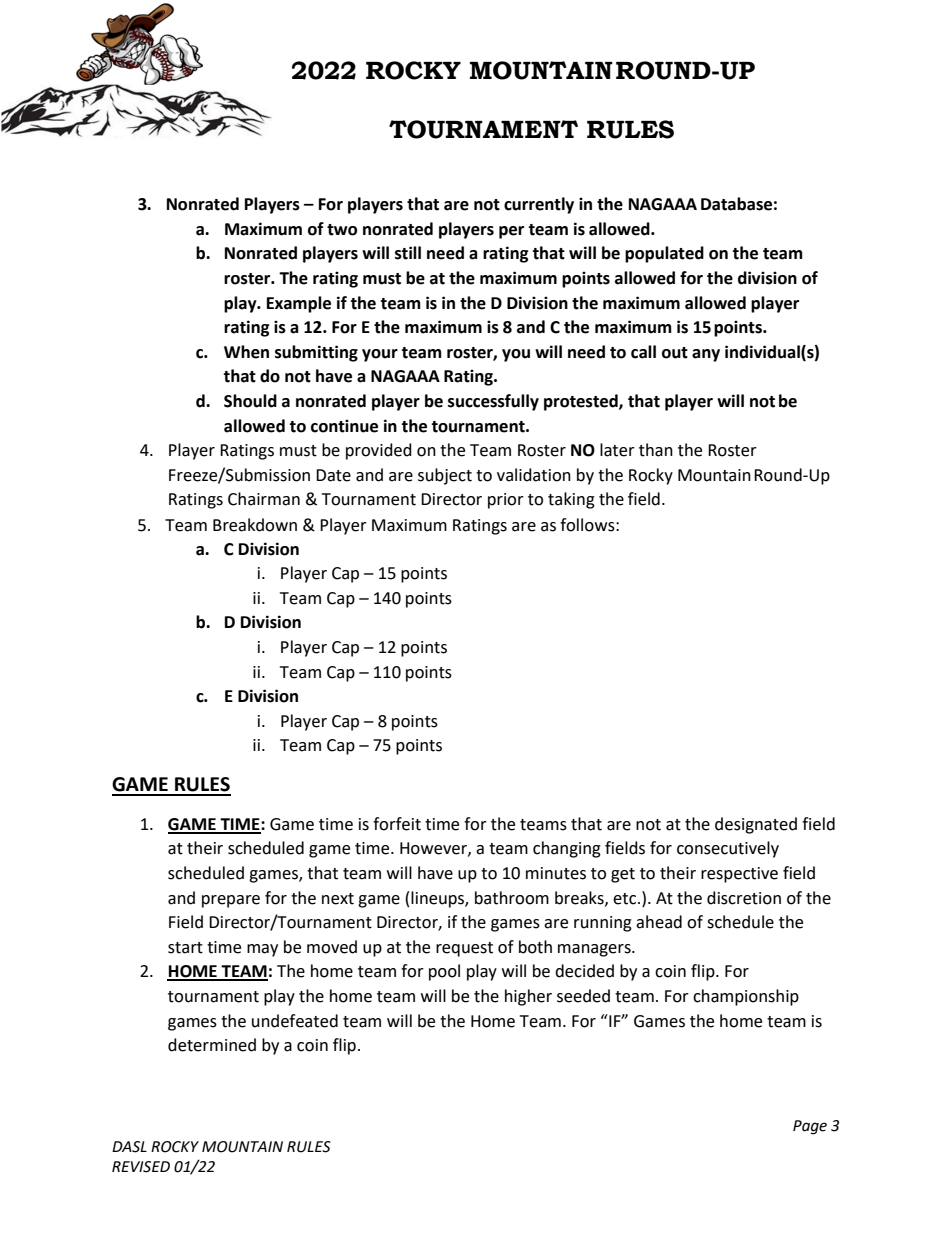 Image resolution: width=952 pixels, height=1233 pixels. What do you see at coordinates (528, 997) in the page?
I see `higher` at bounding box center [528, 997].
